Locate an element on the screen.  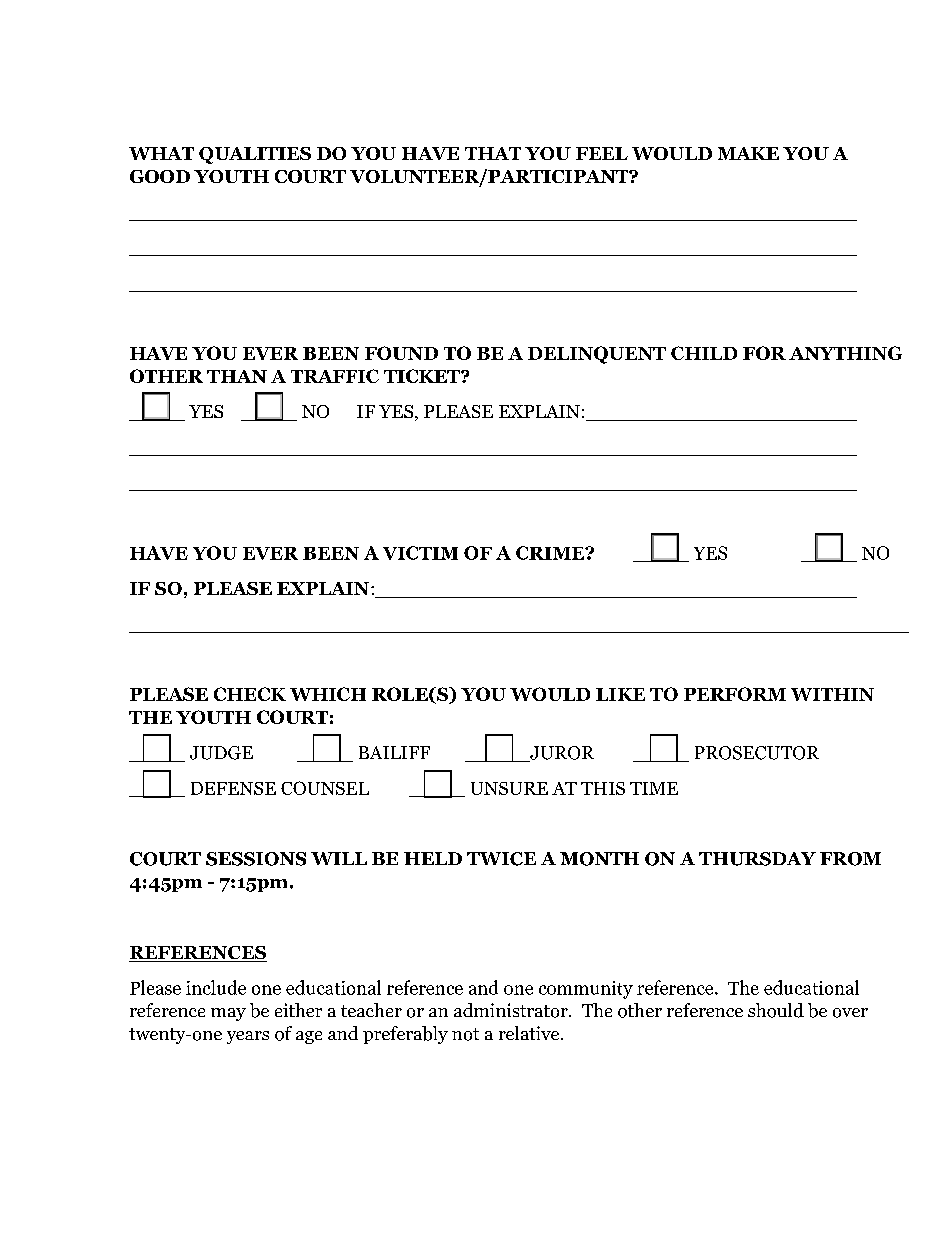
PROSECUTOR is located at coordinates (757, 753).
